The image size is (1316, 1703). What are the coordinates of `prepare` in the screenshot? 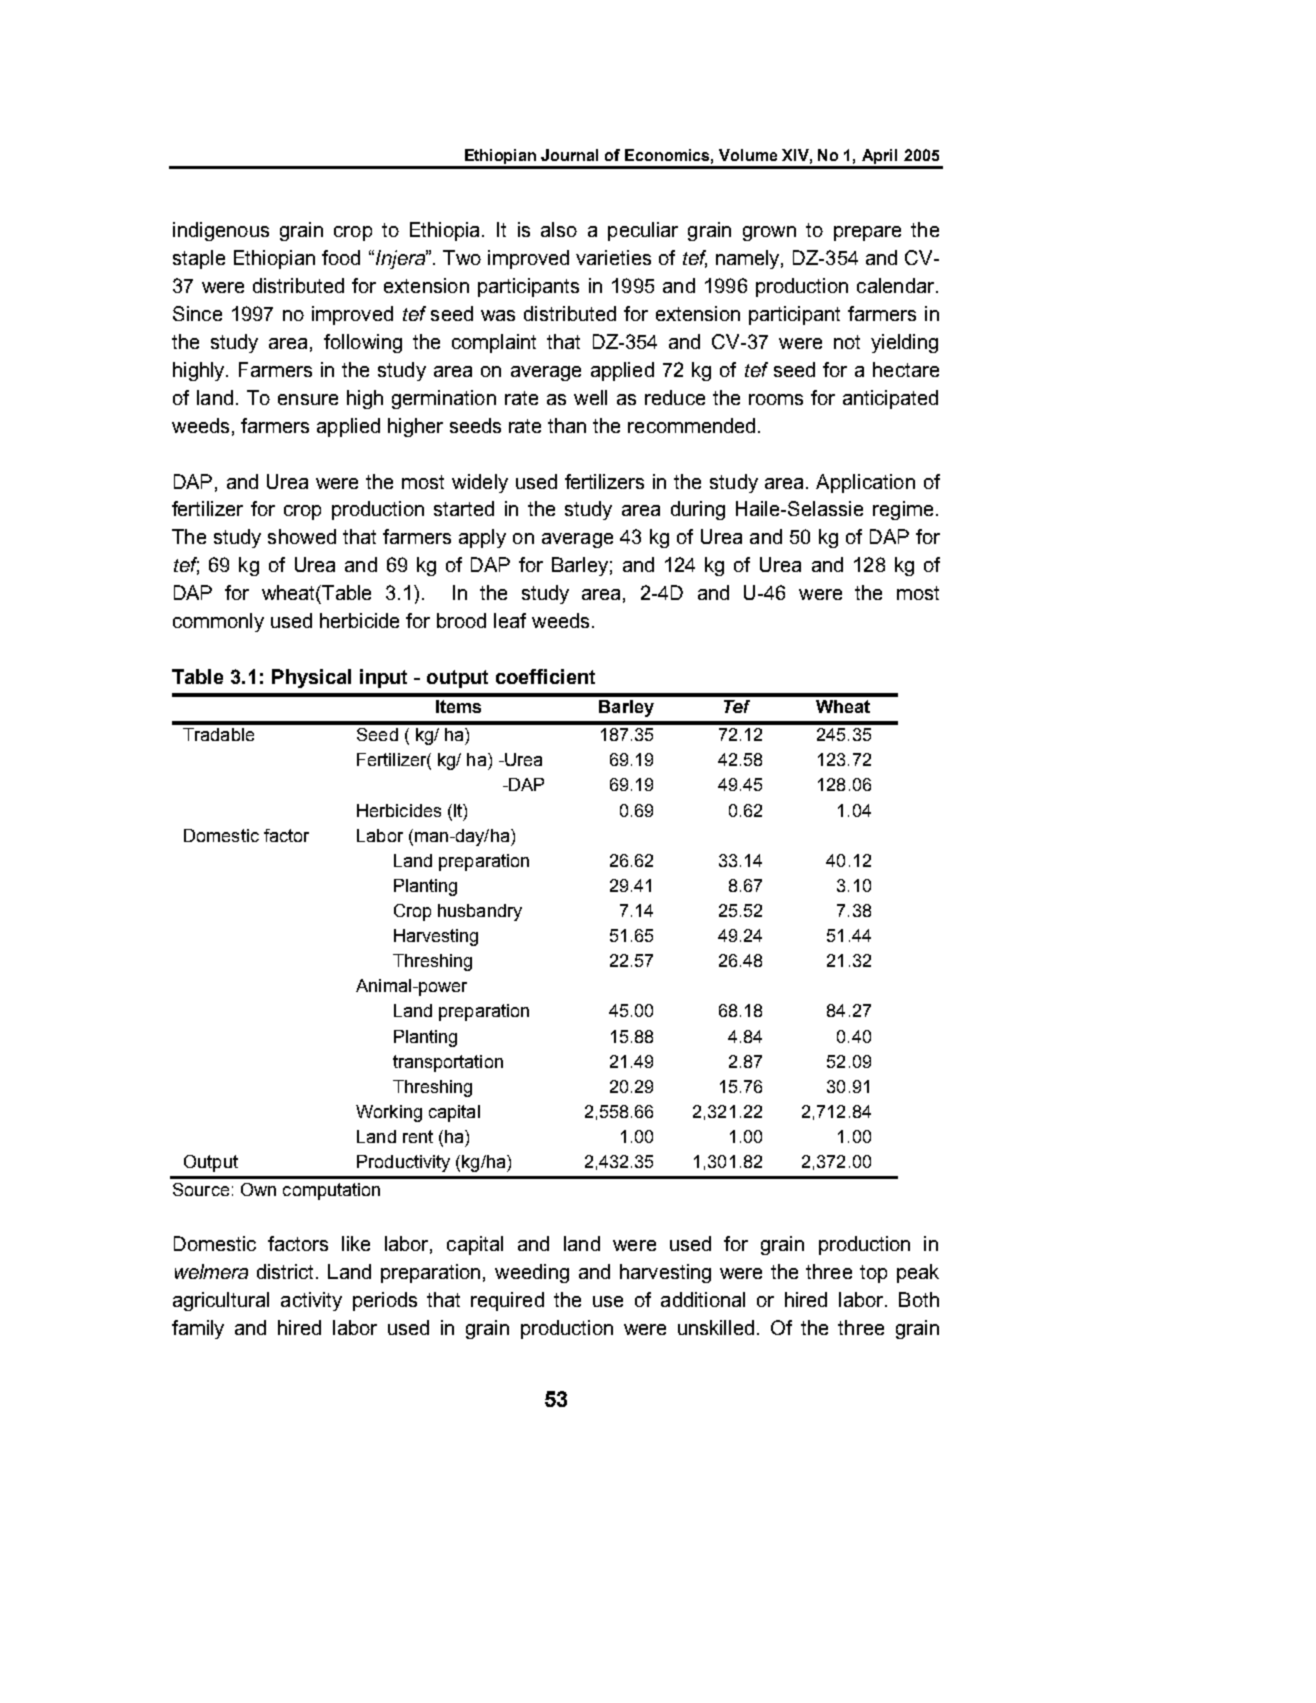 It's located at (867, 233).
